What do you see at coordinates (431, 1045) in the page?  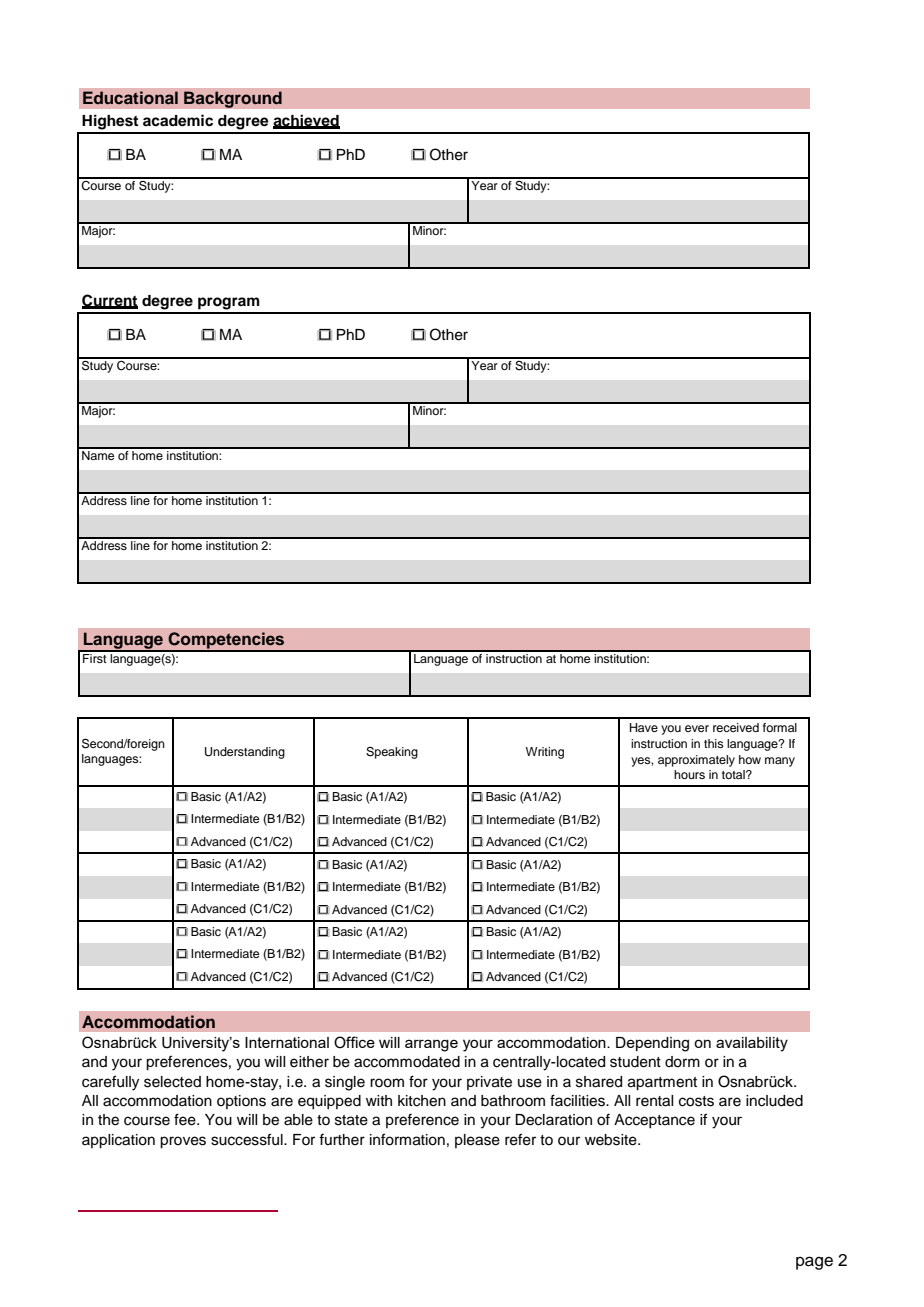 I see `arrange` at bounding box center [431, 1045].
